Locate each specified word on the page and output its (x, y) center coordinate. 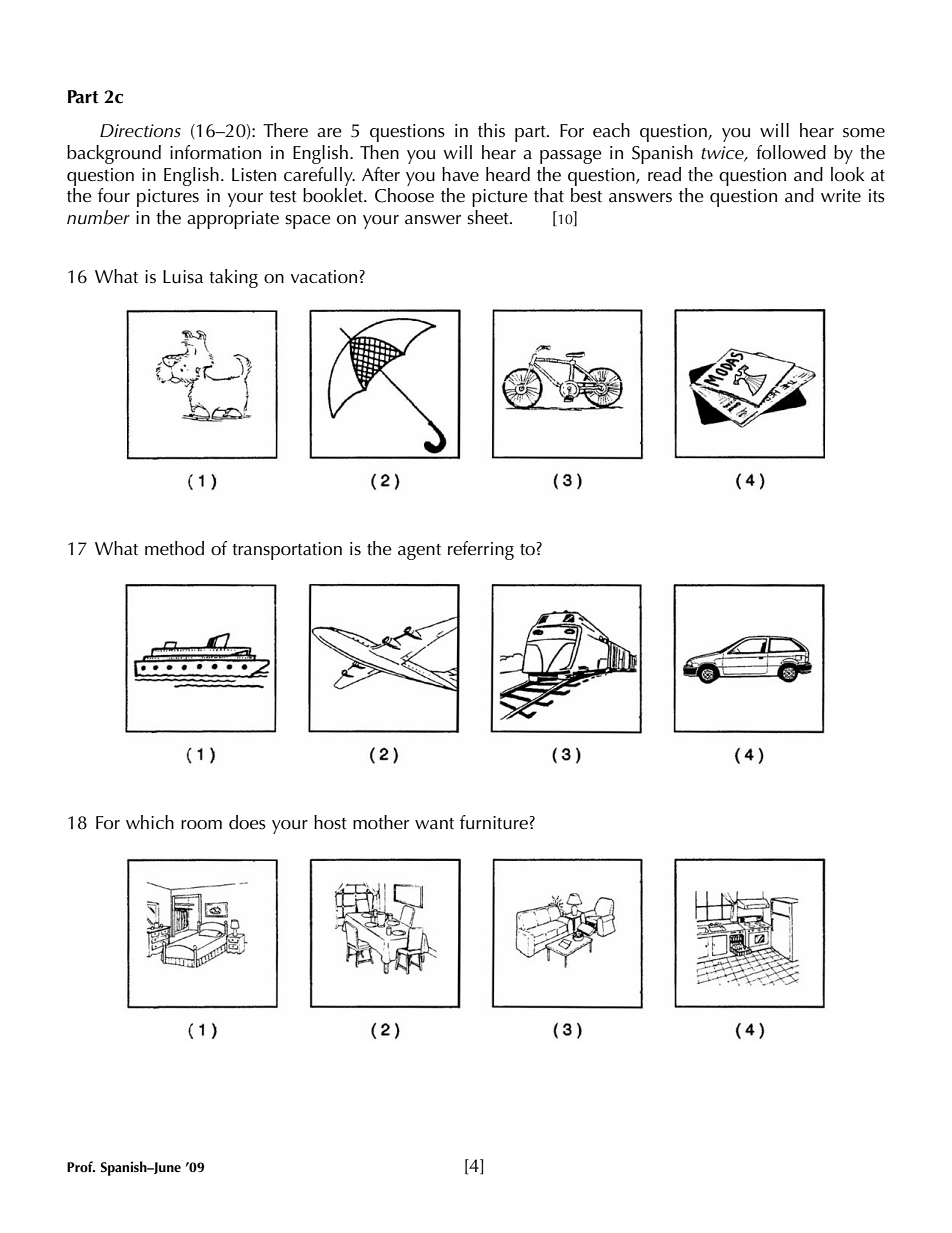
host (330, 822)
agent (419, 552)
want (434, 824)
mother (381, 822)
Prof (81, 1166)
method (174, 548)
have (460, 174)
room (201, 824)
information (215, 152)
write (841, 196)
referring (481, 550)
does (247, 822)
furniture (494, 822)
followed (791, 152)
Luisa (183, 277)
